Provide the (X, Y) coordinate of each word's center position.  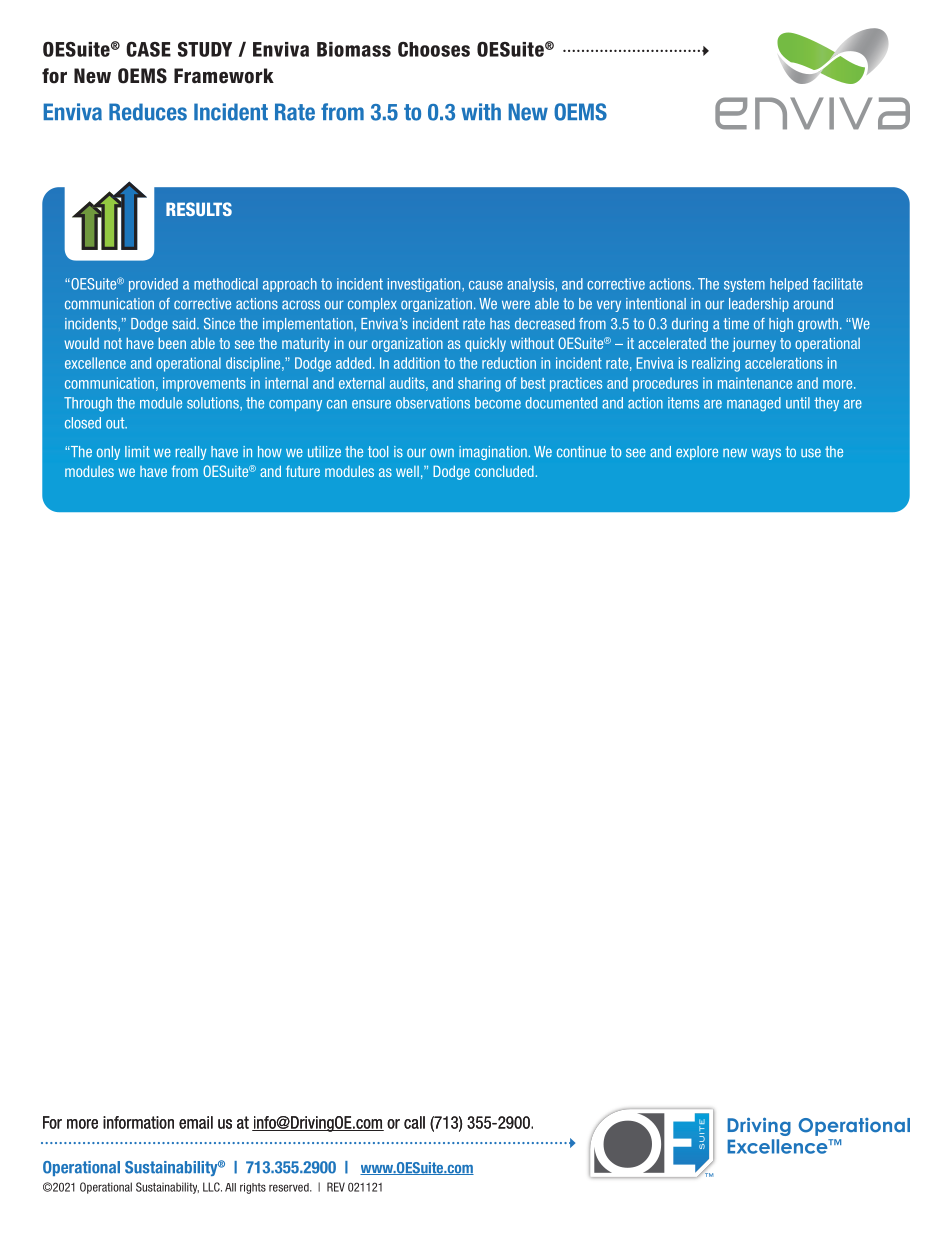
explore (697, 453)
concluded (504, 471)
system (744, 285)
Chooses (434, 49)
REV (336, 1187)
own (442, 453)
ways (766, 454)
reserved (290, 1187)
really (191, 453)
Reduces (148, 112)
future (303, 471)
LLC (212, 1187)
